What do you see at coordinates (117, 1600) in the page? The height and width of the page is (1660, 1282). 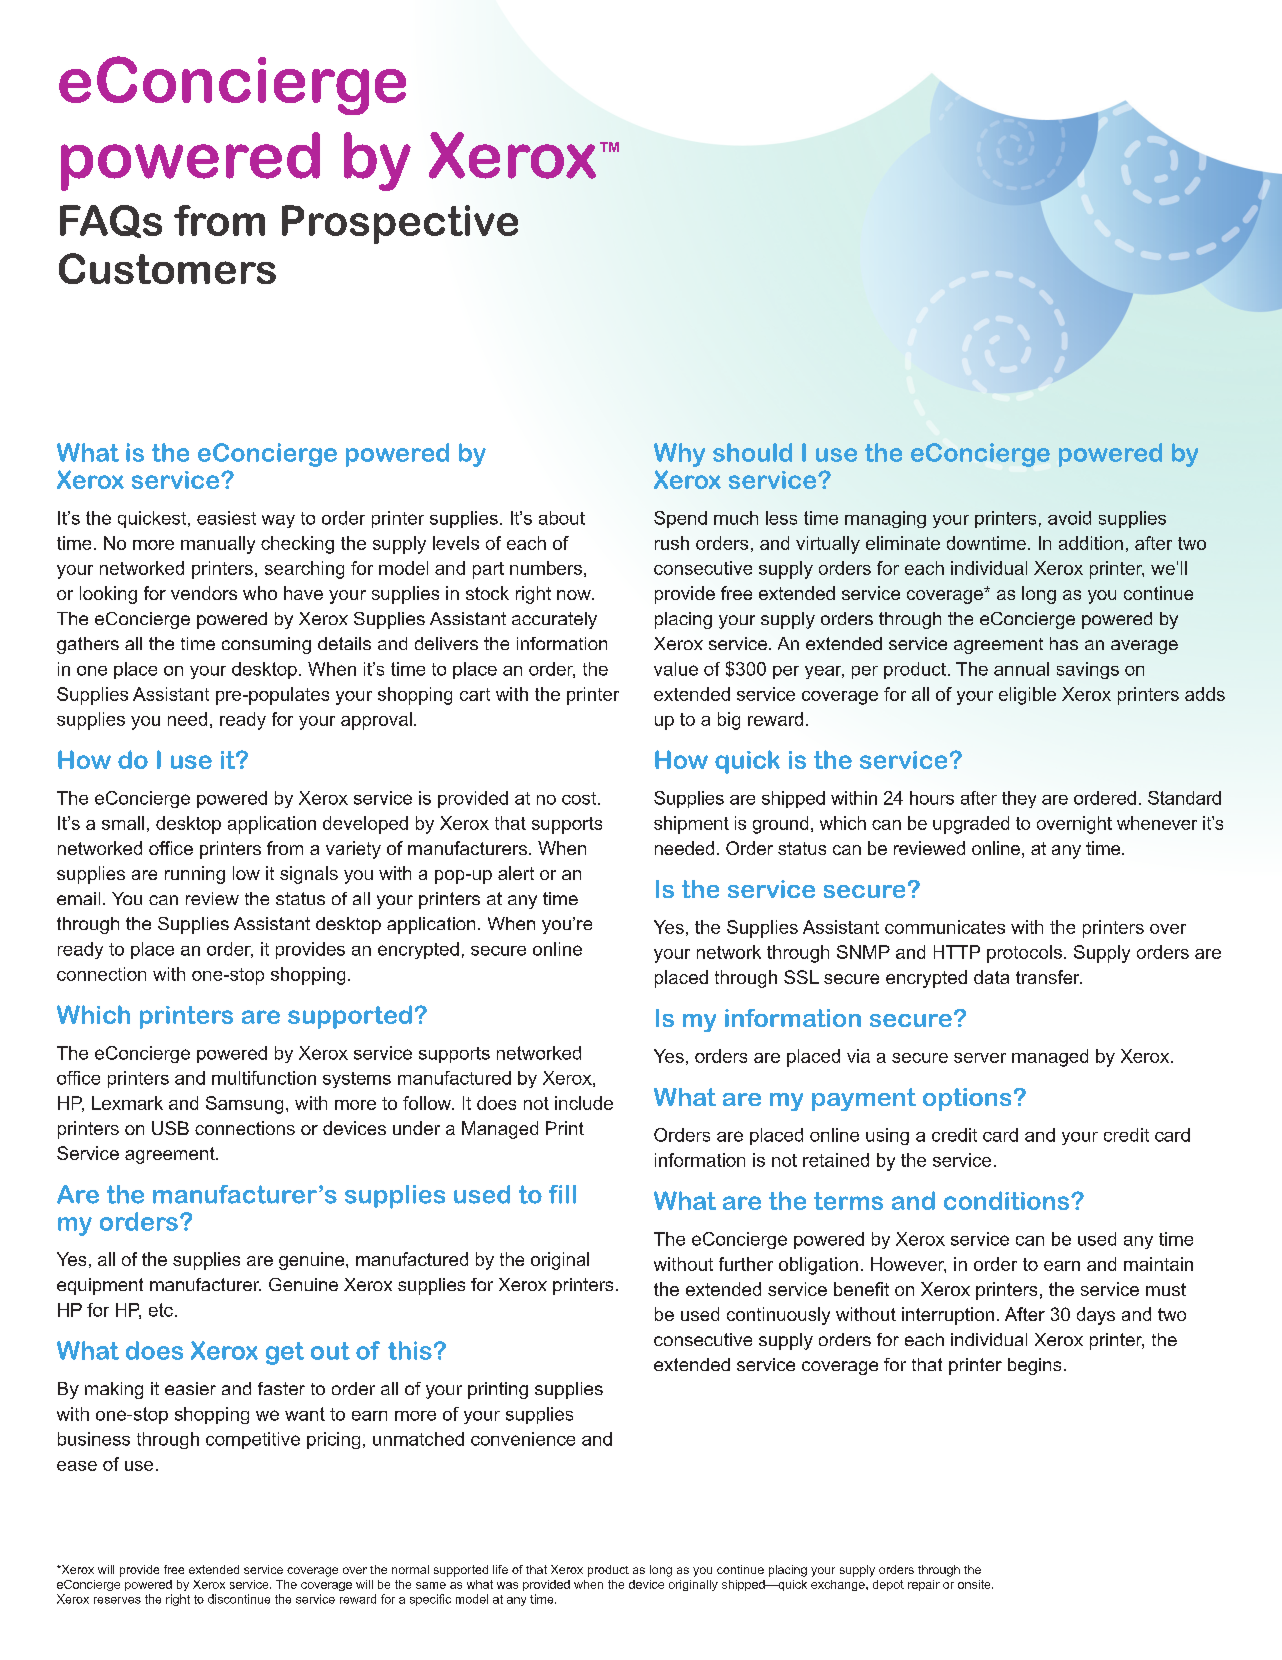 I see `reserves` at bounding box center [117, 1600].
